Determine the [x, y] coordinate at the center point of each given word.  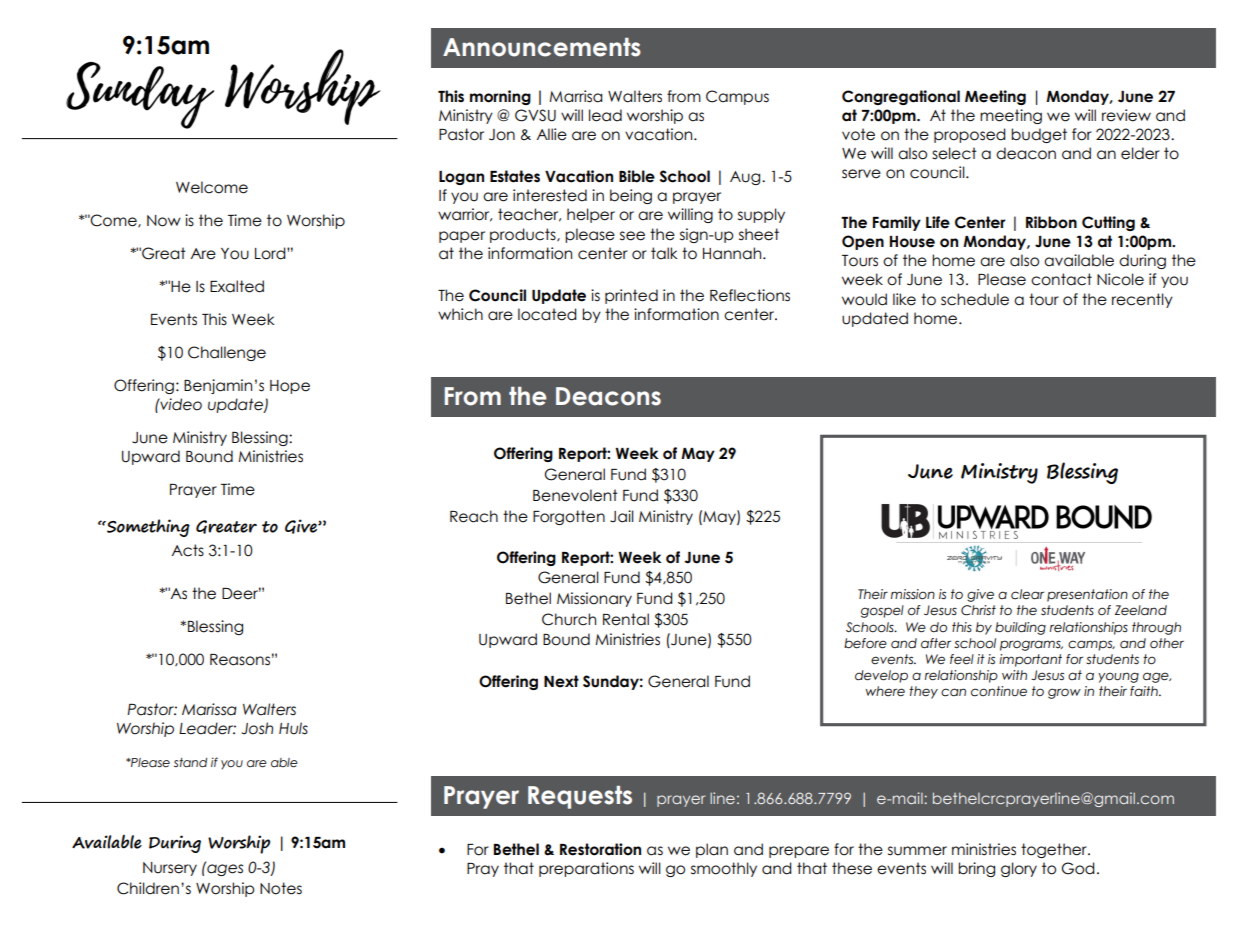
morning [500, 97]
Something [147, 528]
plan [712, 850]
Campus [737, 97]
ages [224, 869]
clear [1027, 594]
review [1126, 115]
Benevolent [575, 495]
